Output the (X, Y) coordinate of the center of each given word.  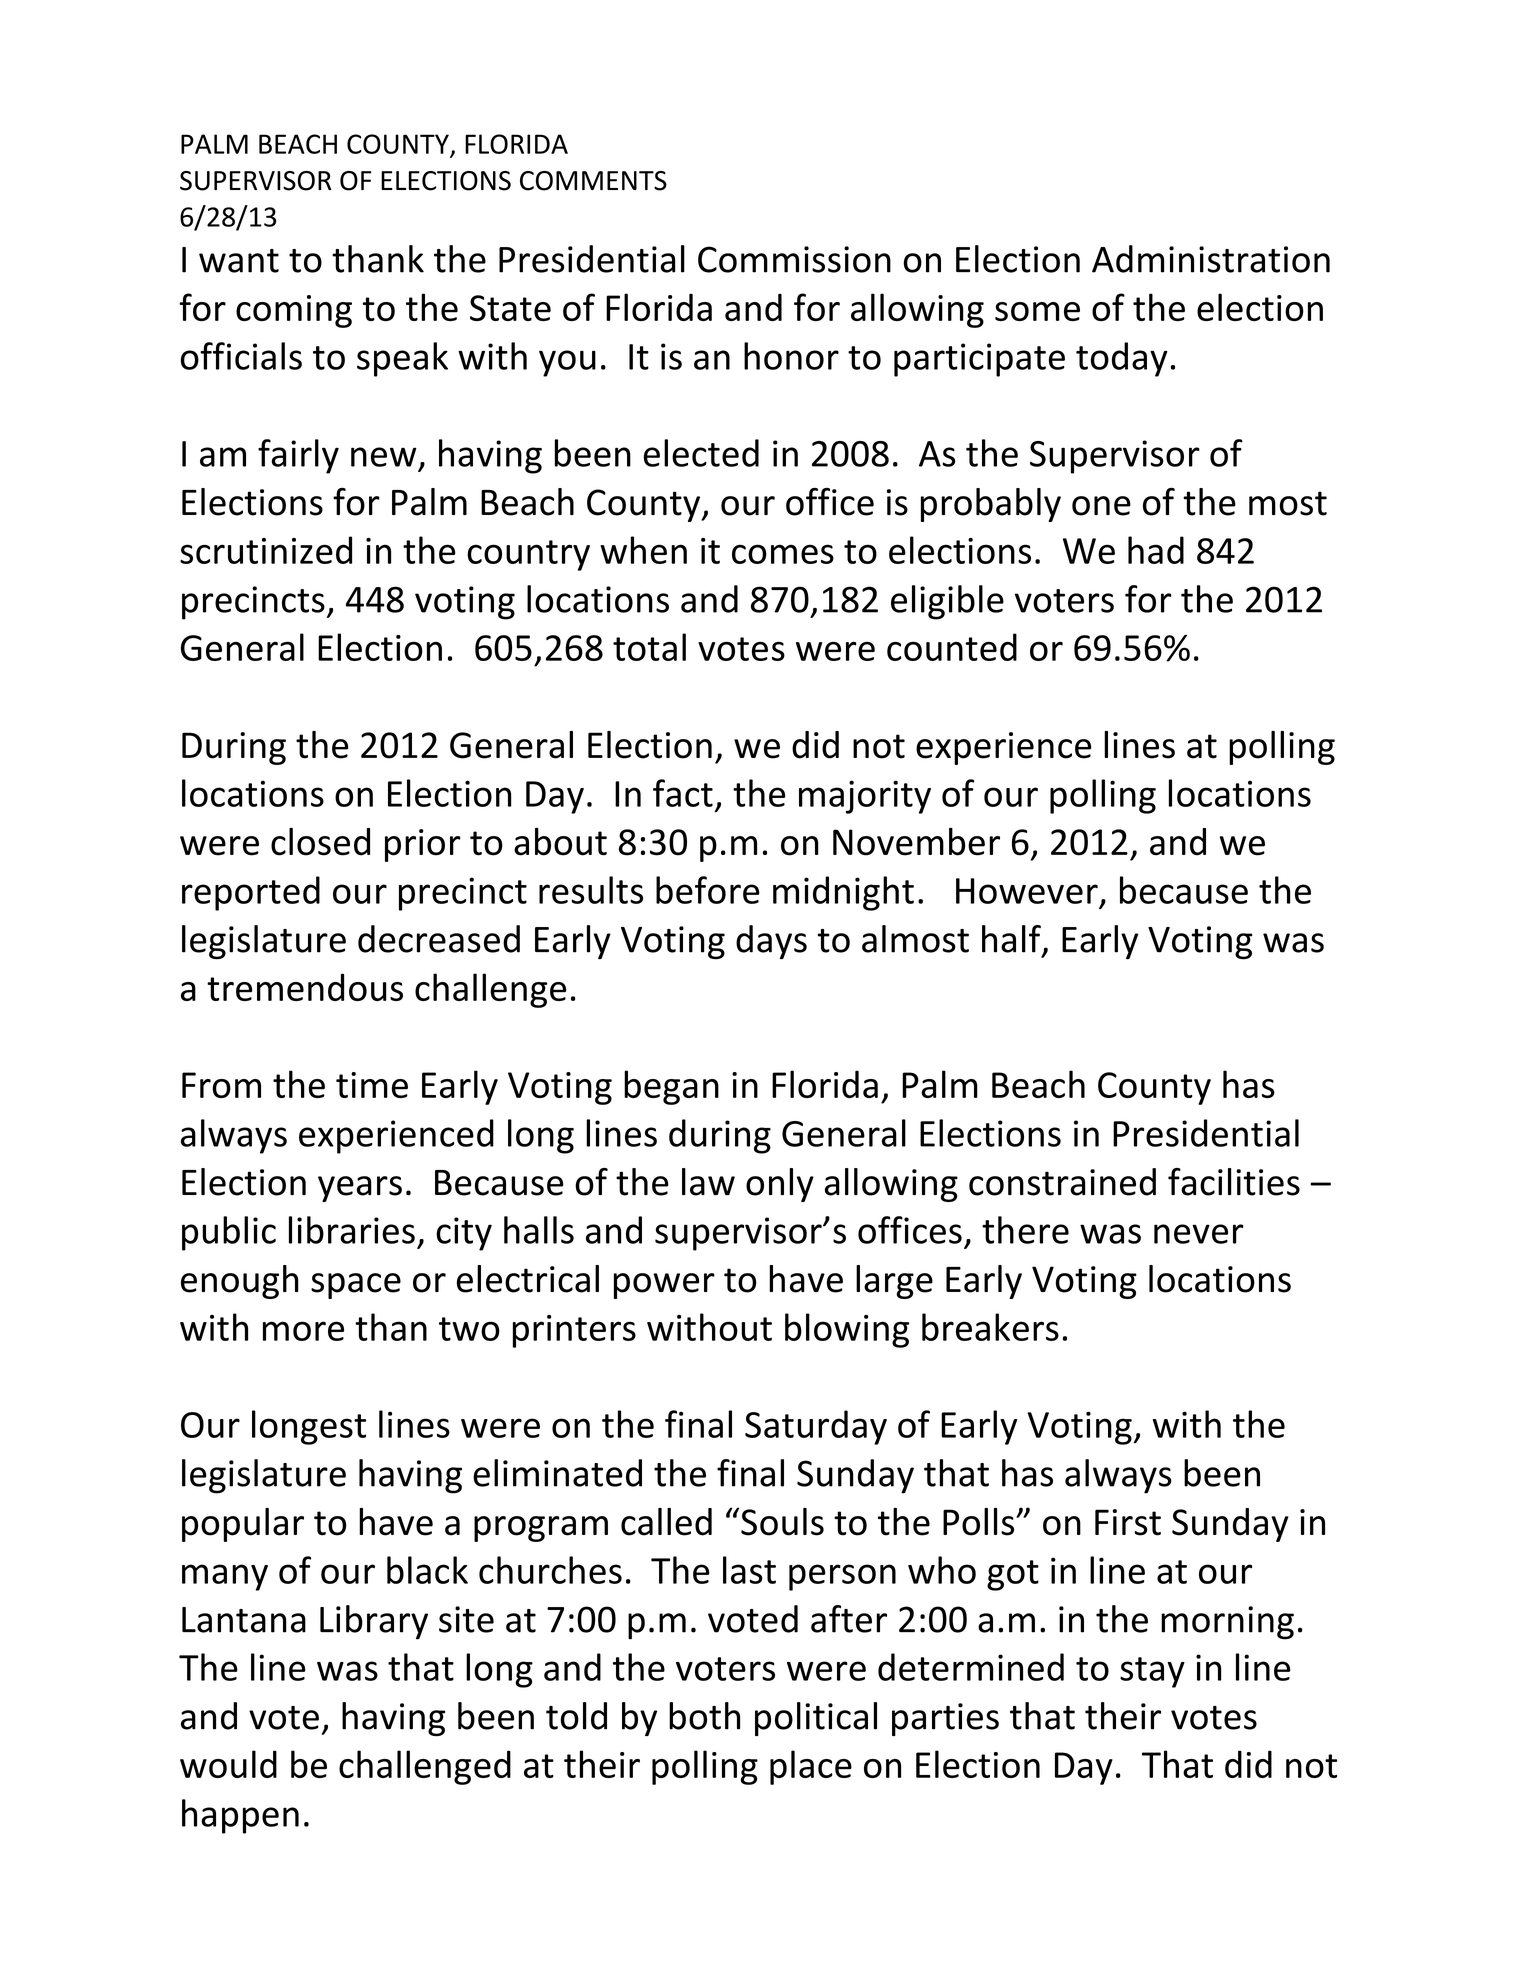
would (228, 1764)
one (1101, 506)
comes (783, 554)
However (1027, 891)
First (1128, 1522)
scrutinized (266, 550)
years (360, 1189)
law (708, 1182)
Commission (794, 259)
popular (243, 1525)
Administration (1211, 259)
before (708, 890)
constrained (1062, 1182)
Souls (782, 1522)
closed (320, 842)
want (239, 261)
